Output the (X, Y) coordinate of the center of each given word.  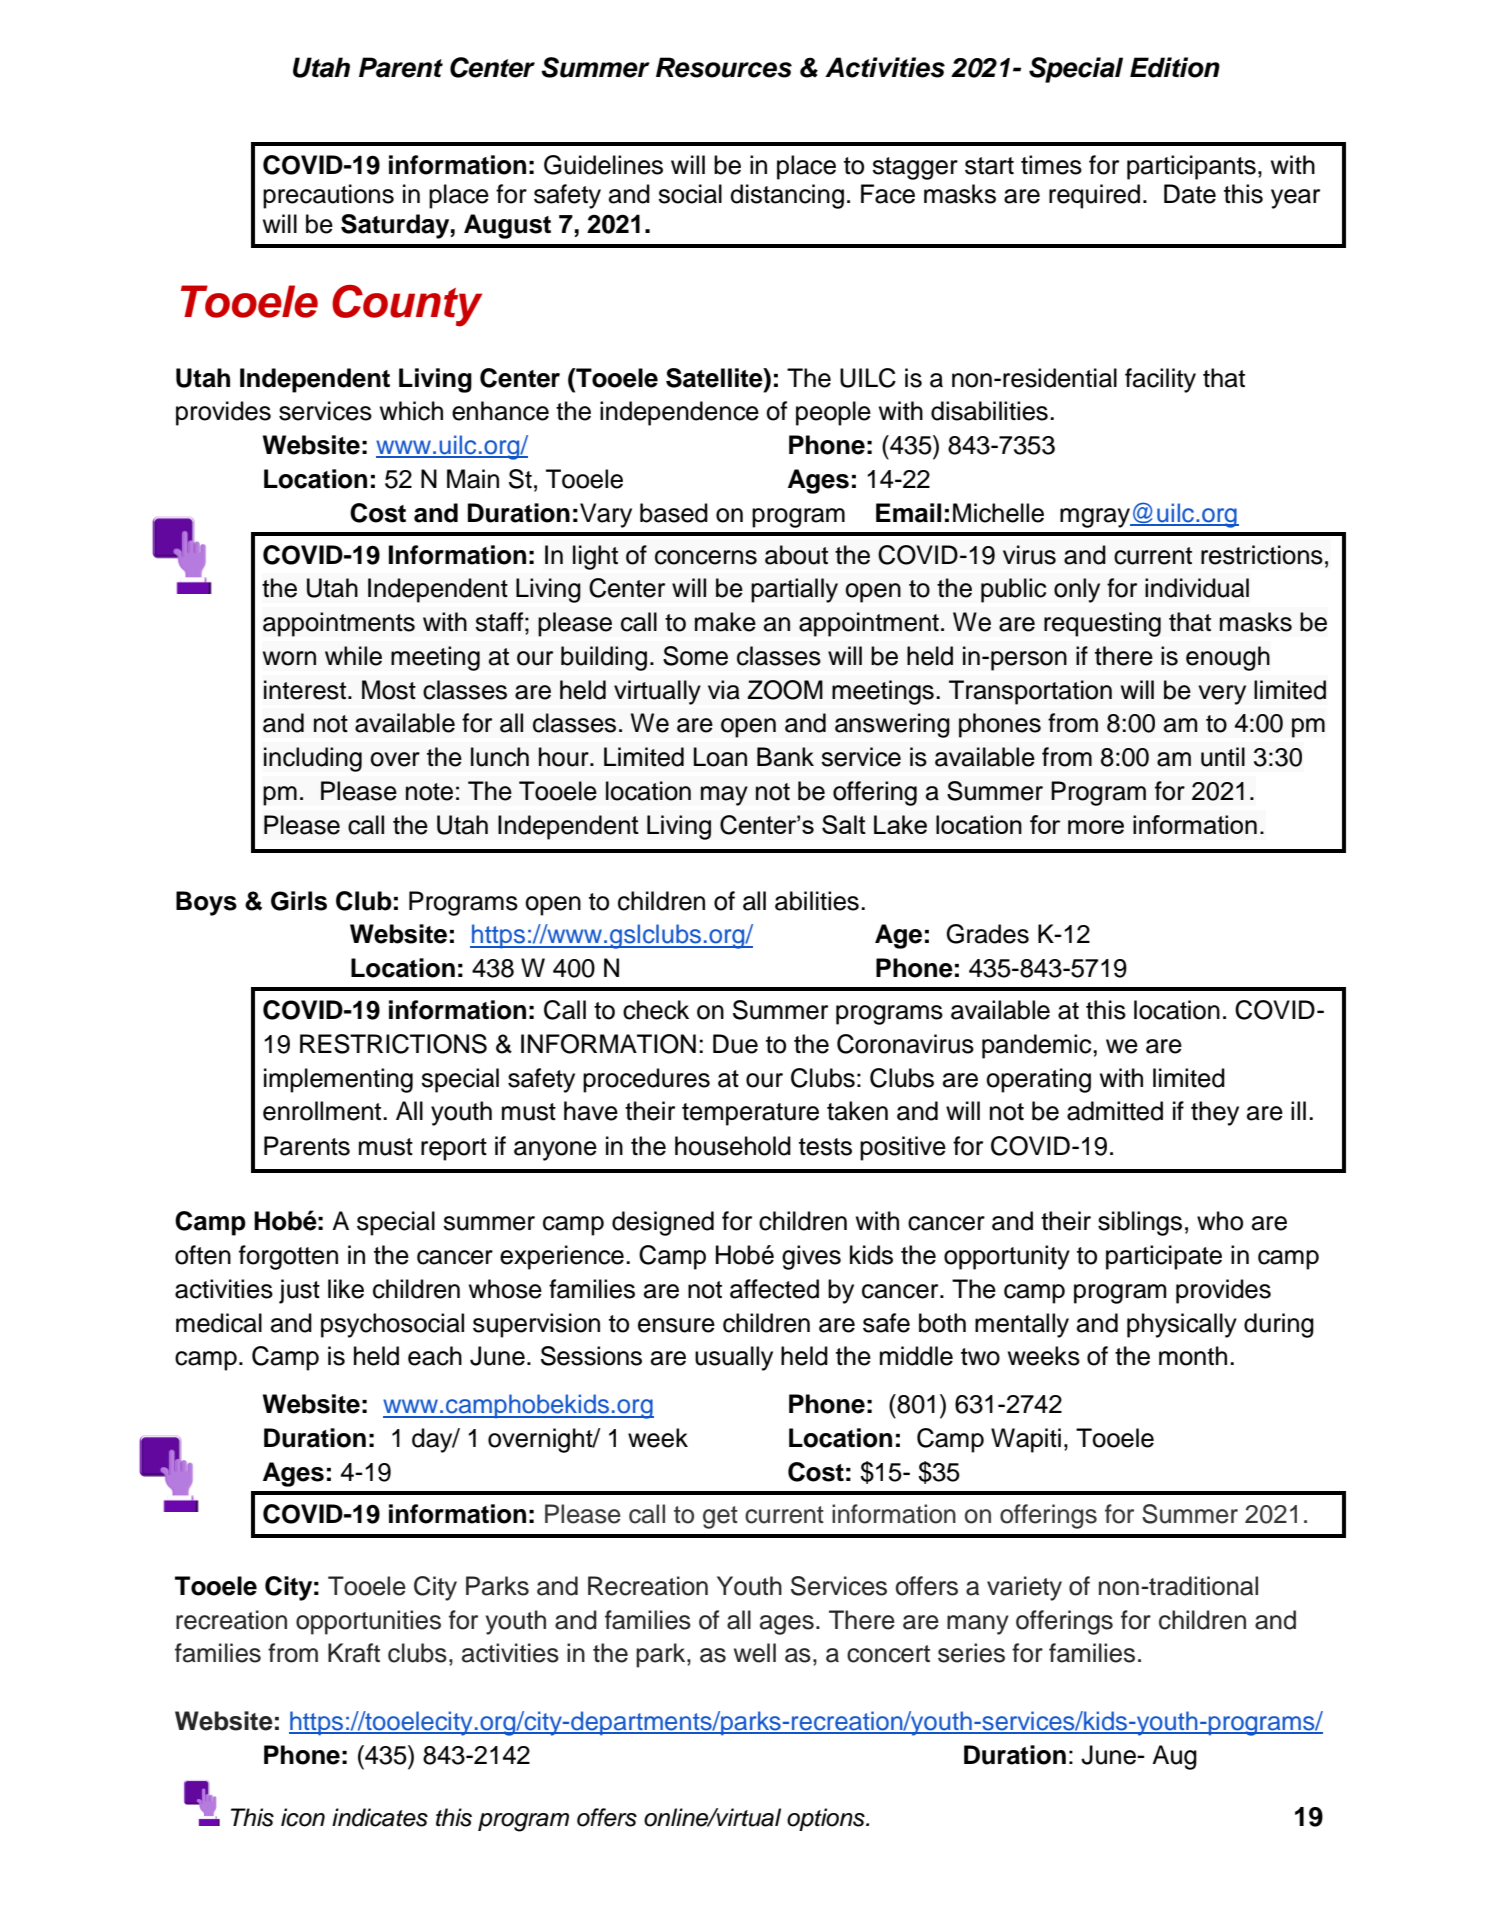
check (656, 1010)
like (346, 1289)
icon (303, 1817)
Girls (299, 901)
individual (1197, 588)
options (827, 1819)
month (1193, 1356)
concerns (706, 557)
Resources (724, 67)
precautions (328, 196)
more (1096, 827)
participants (1191, 167)
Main (473, 479)
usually (734, 1358)
